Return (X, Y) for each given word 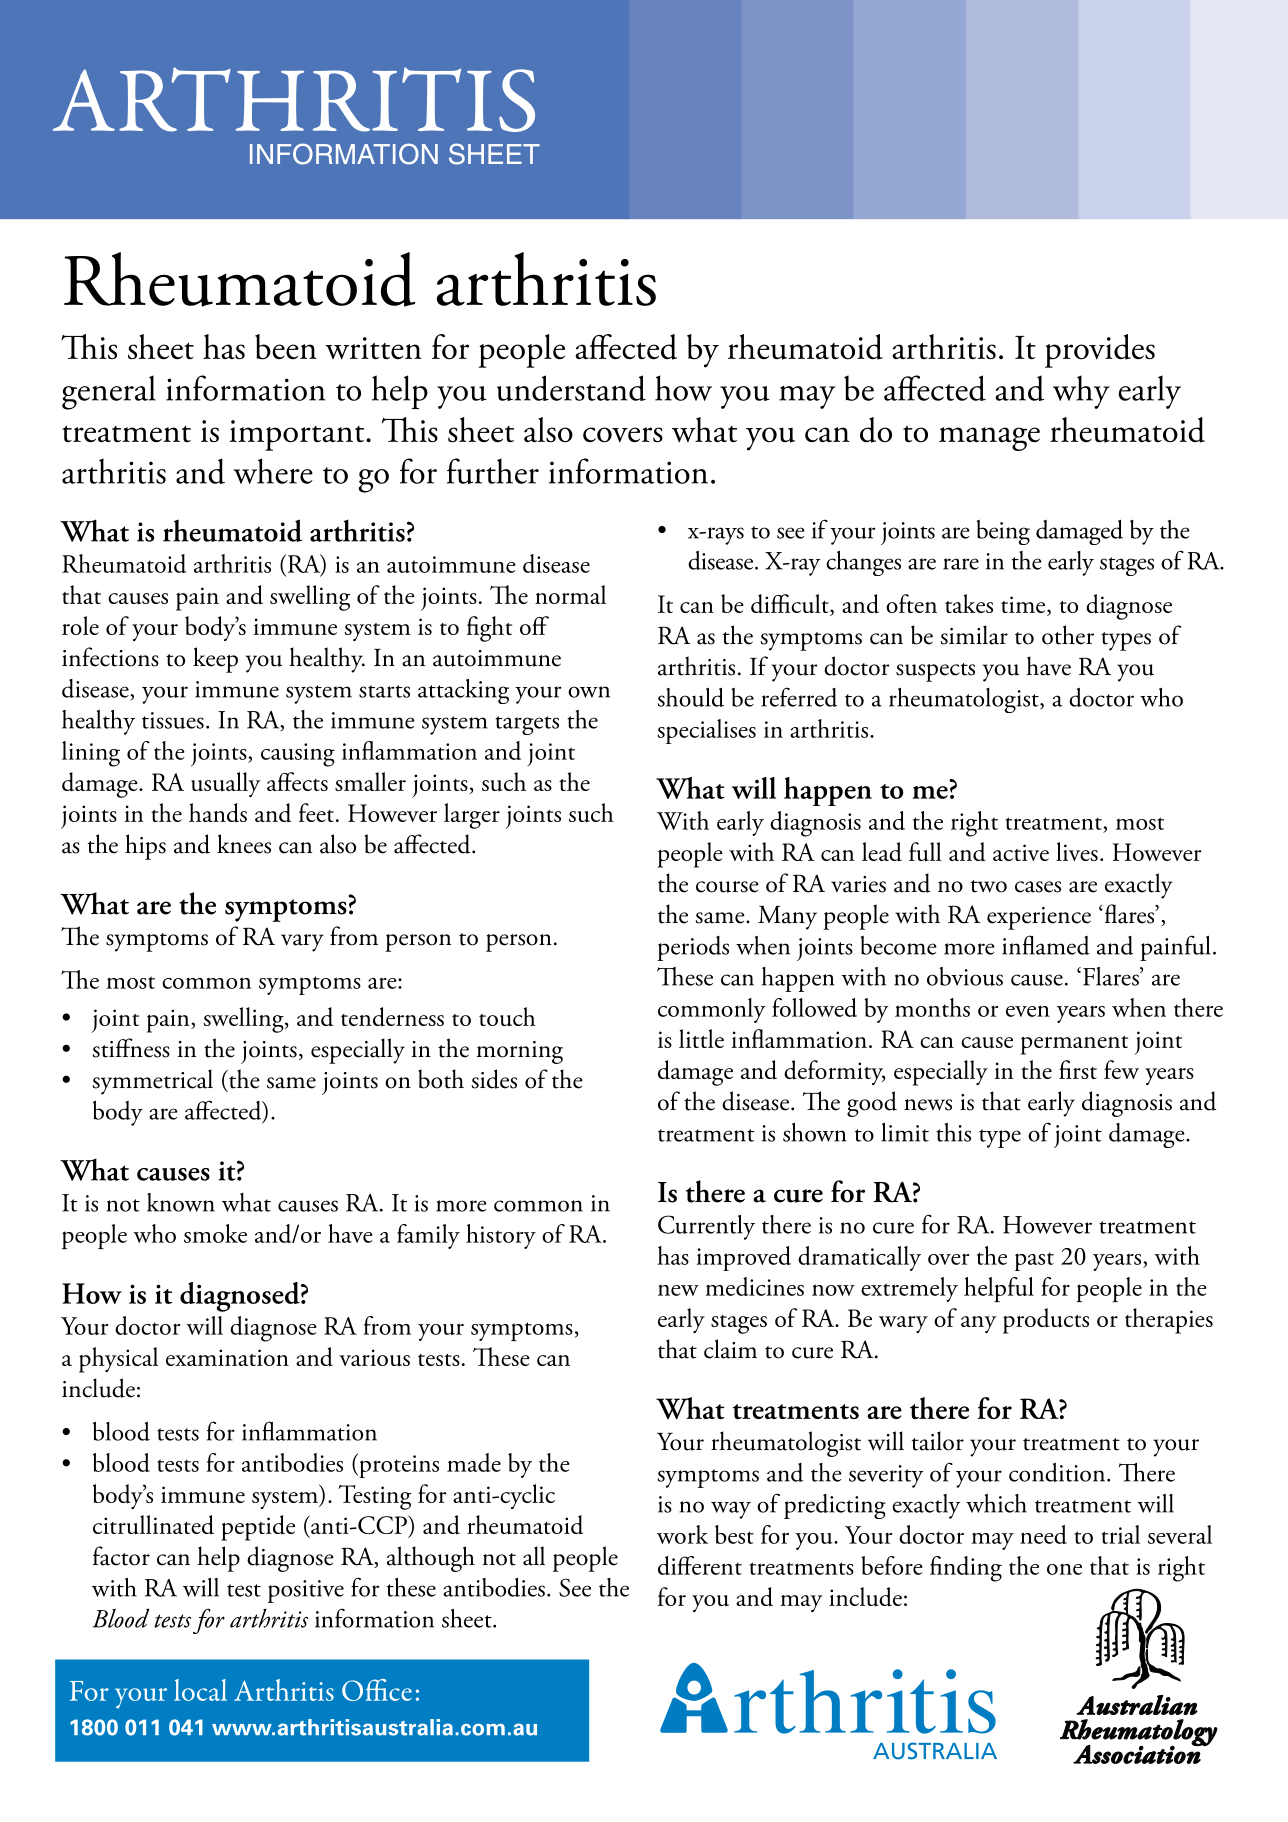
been (286, 347)
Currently (706, 1227)
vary (302, 943)
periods (693, 948)
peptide (258, 1528)
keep (215, 660)
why (1081, 392)
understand (571, 388)
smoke (215, 1233)
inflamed (1046, 945)
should (691, 697)
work (682, 1534)
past (1034, 1261)
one (1064, 1569)
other (1068, 635)
